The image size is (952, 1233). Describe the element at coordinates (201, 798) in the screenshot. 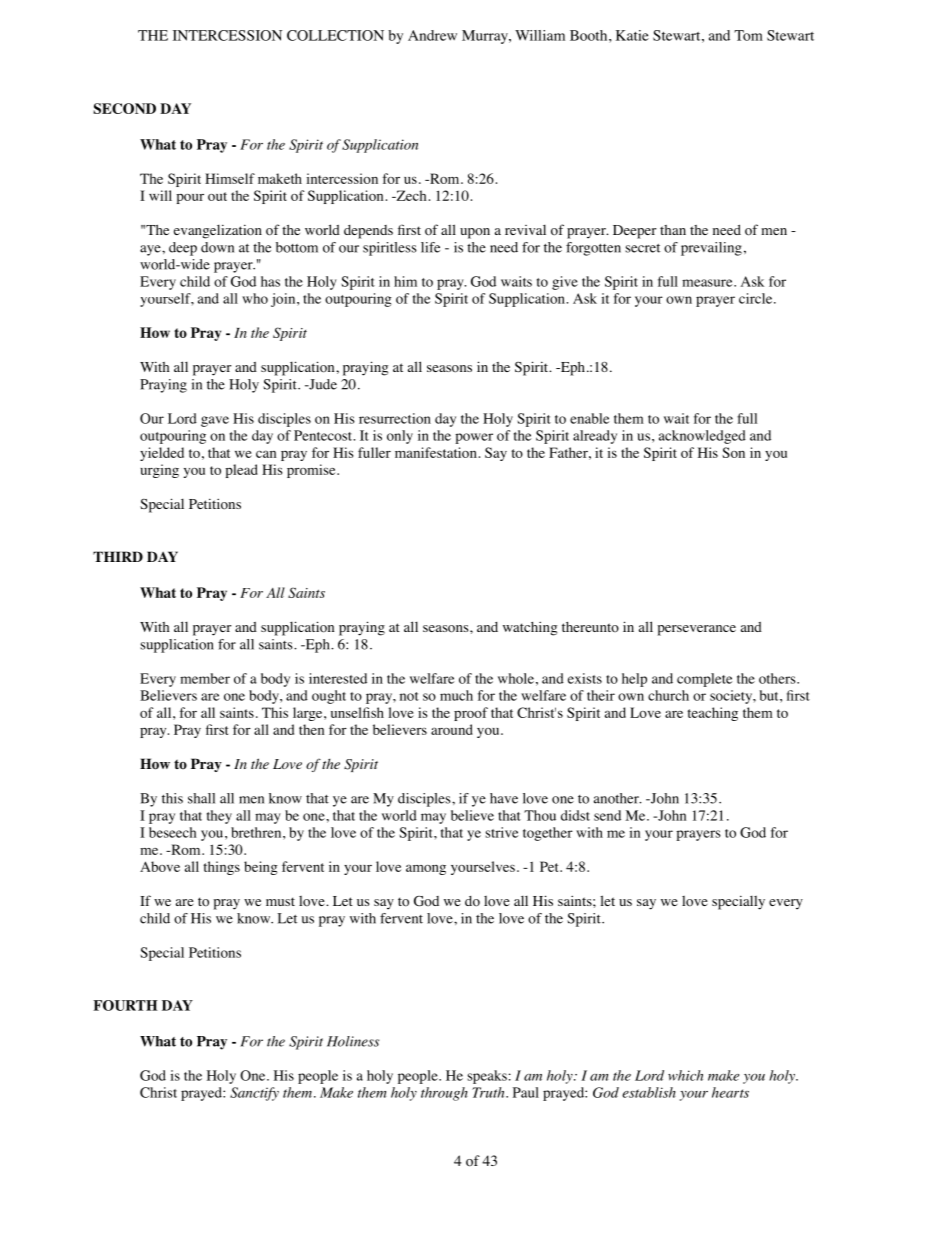

I see `shall` at that location.
